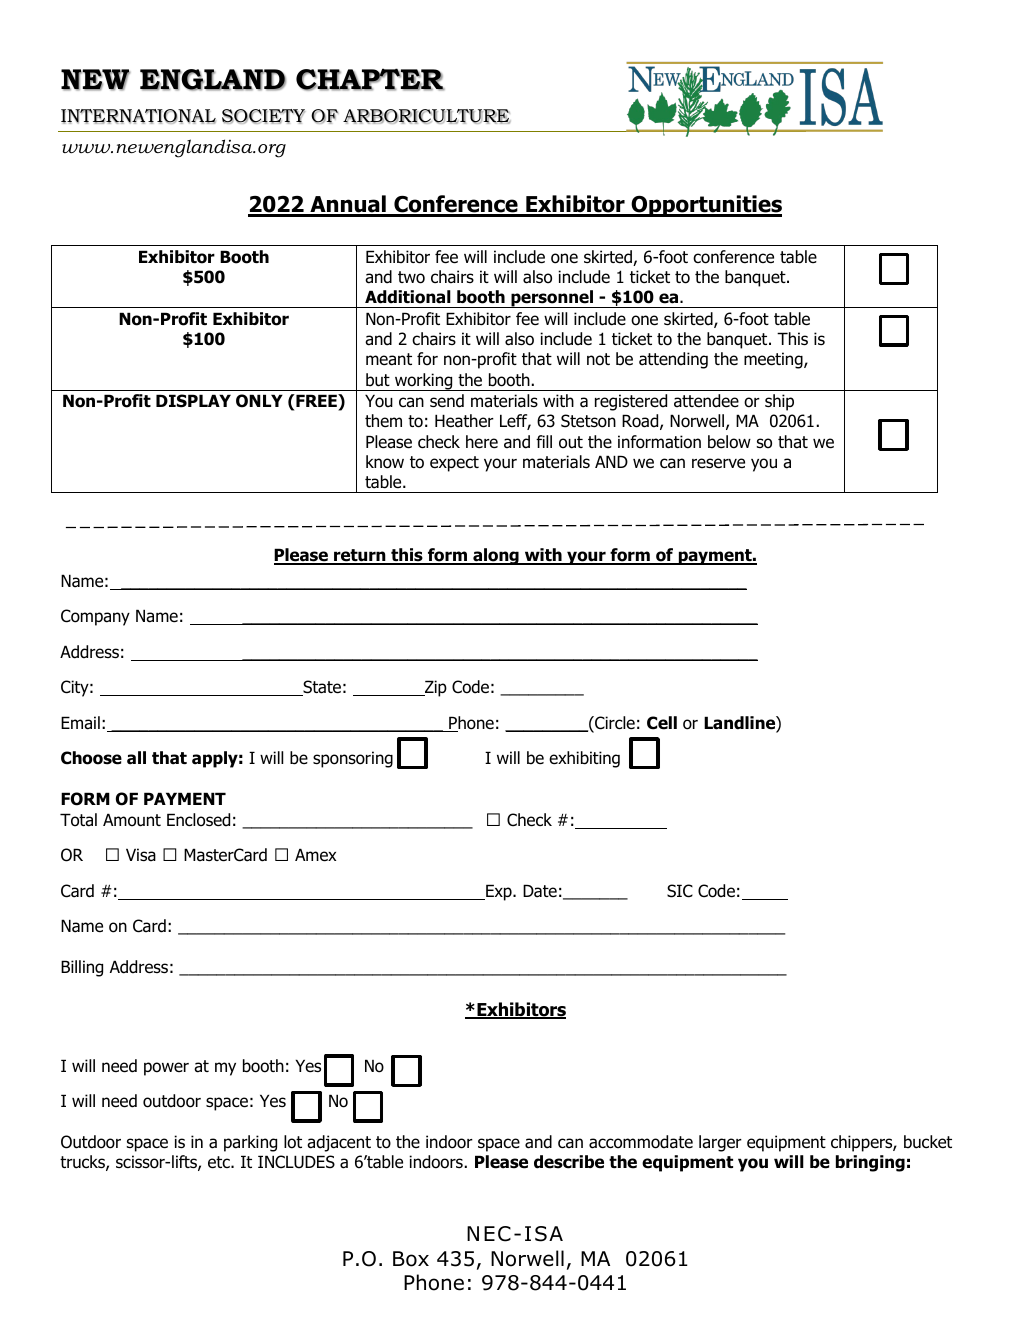  Describe the element at coordinates (454, 464) in the document. I see `expect` at that location.
